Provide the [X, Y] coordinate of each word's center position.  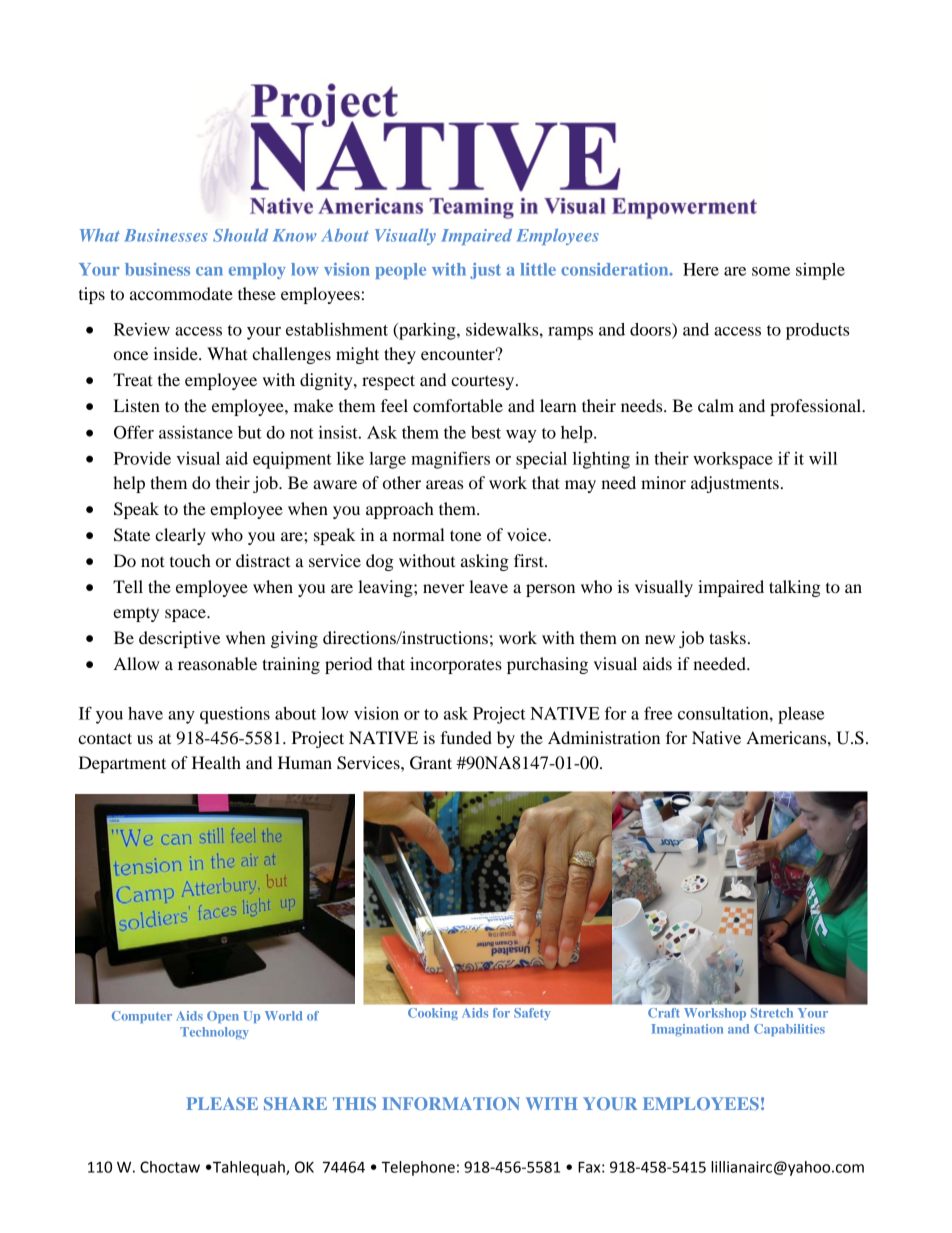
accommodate [181, 293]
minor [663, 482]
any [181, 717]
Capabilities [789, 1030]
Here [701, 269]
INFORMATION [451, 1103]
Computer [142, 1017]
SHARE [295, 1103]
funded [466, 737]
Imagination [687, 1030]
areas [444, 484]
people [400, 271]
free [658, 713]
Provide [142, 458]
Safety [532, 1014]
